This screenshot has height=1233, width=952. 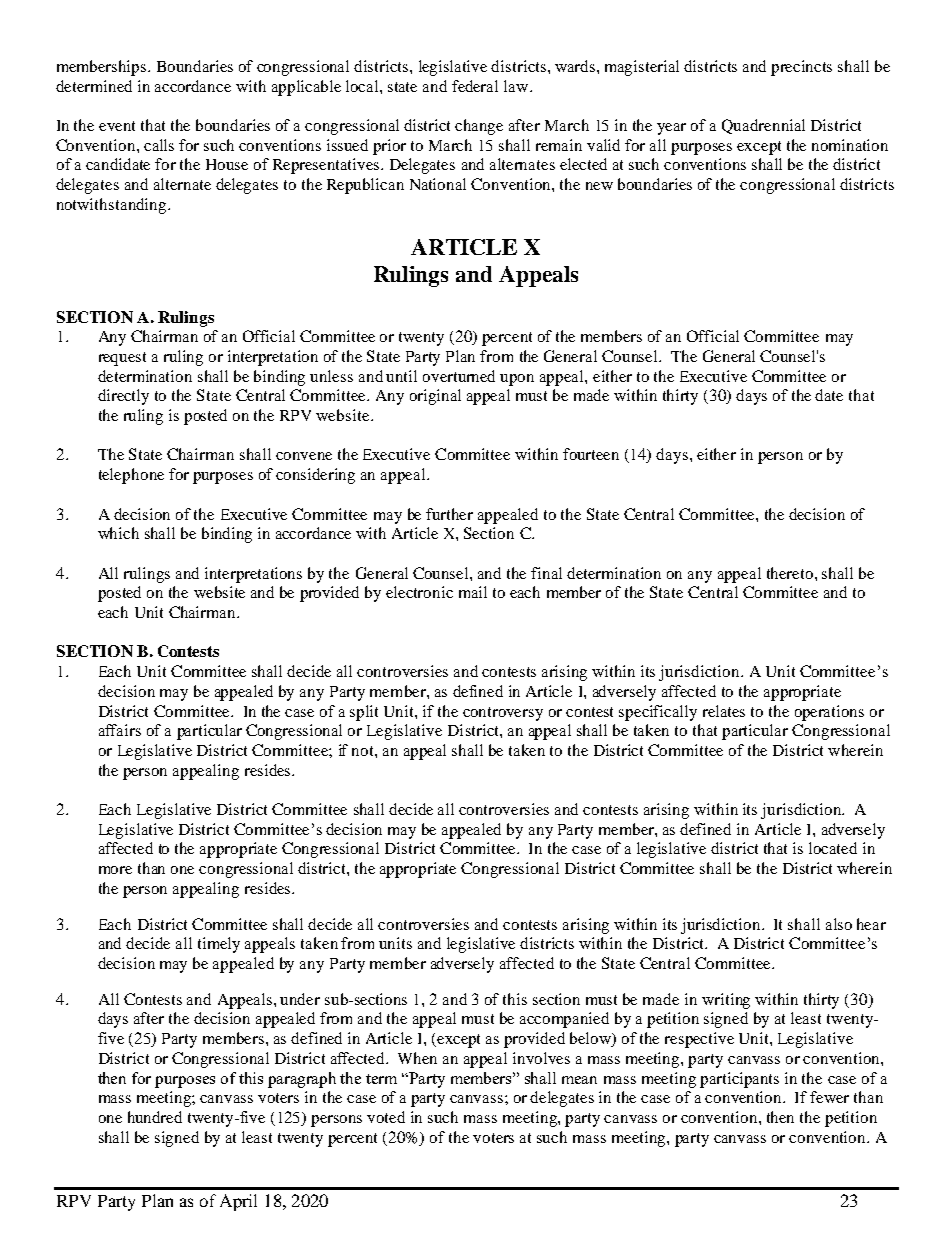 What do you see at coordinates (564, 1020) in the screenshot?
I see `accompanied` at bounding box center [564, 1020].
